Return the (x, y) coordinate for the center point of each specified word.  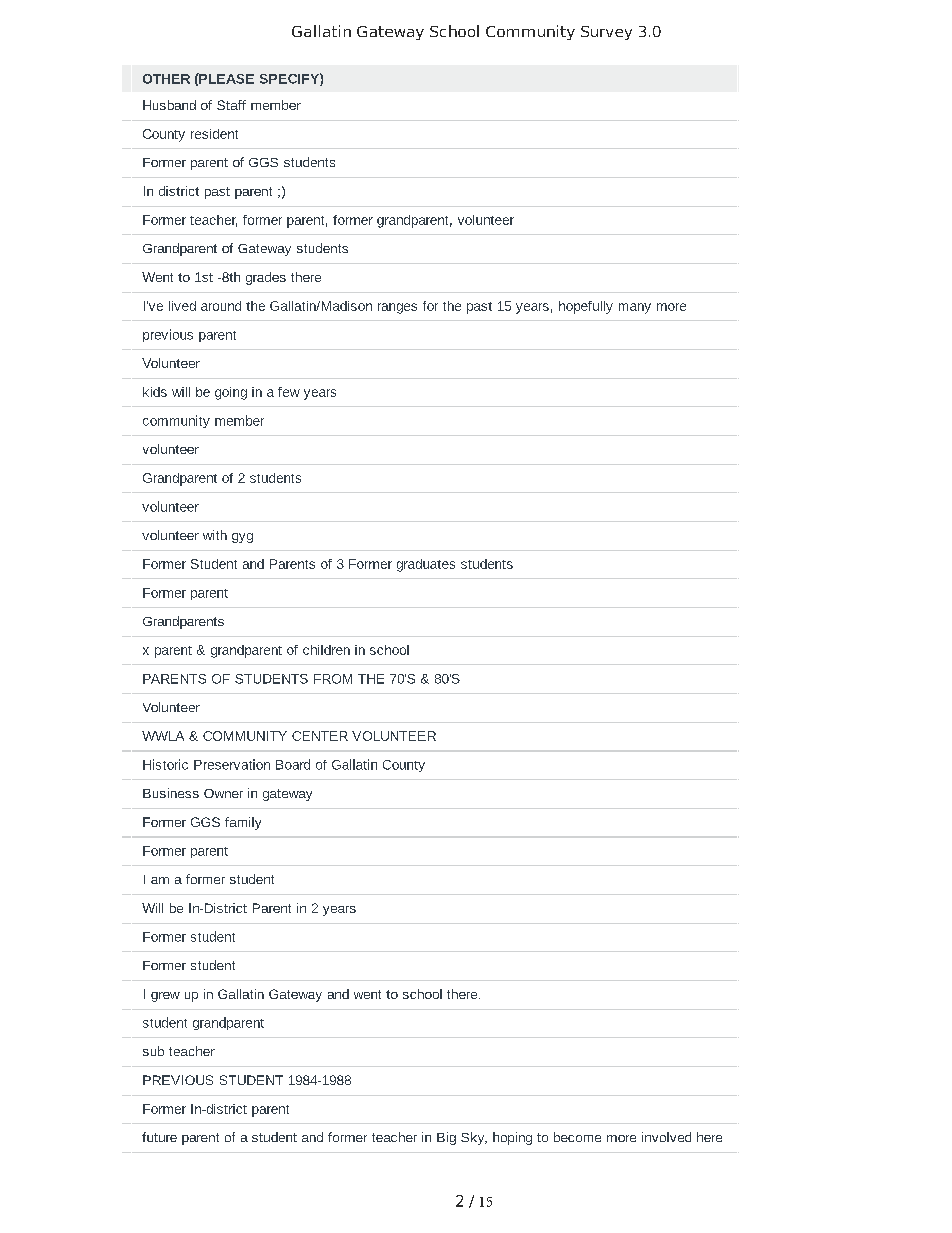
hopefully (586, 307)
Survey (606, 33)
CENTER (320, 736)
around (221, 306)
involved (666, 1137)
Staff (231, 105)
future (159, 1137)
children (326, 650)
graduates (426, 565)
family (243, 823)
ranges (397, 308)
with (215, 535)
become (577, 1137)
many (635, 308)
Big (446, 1138)
